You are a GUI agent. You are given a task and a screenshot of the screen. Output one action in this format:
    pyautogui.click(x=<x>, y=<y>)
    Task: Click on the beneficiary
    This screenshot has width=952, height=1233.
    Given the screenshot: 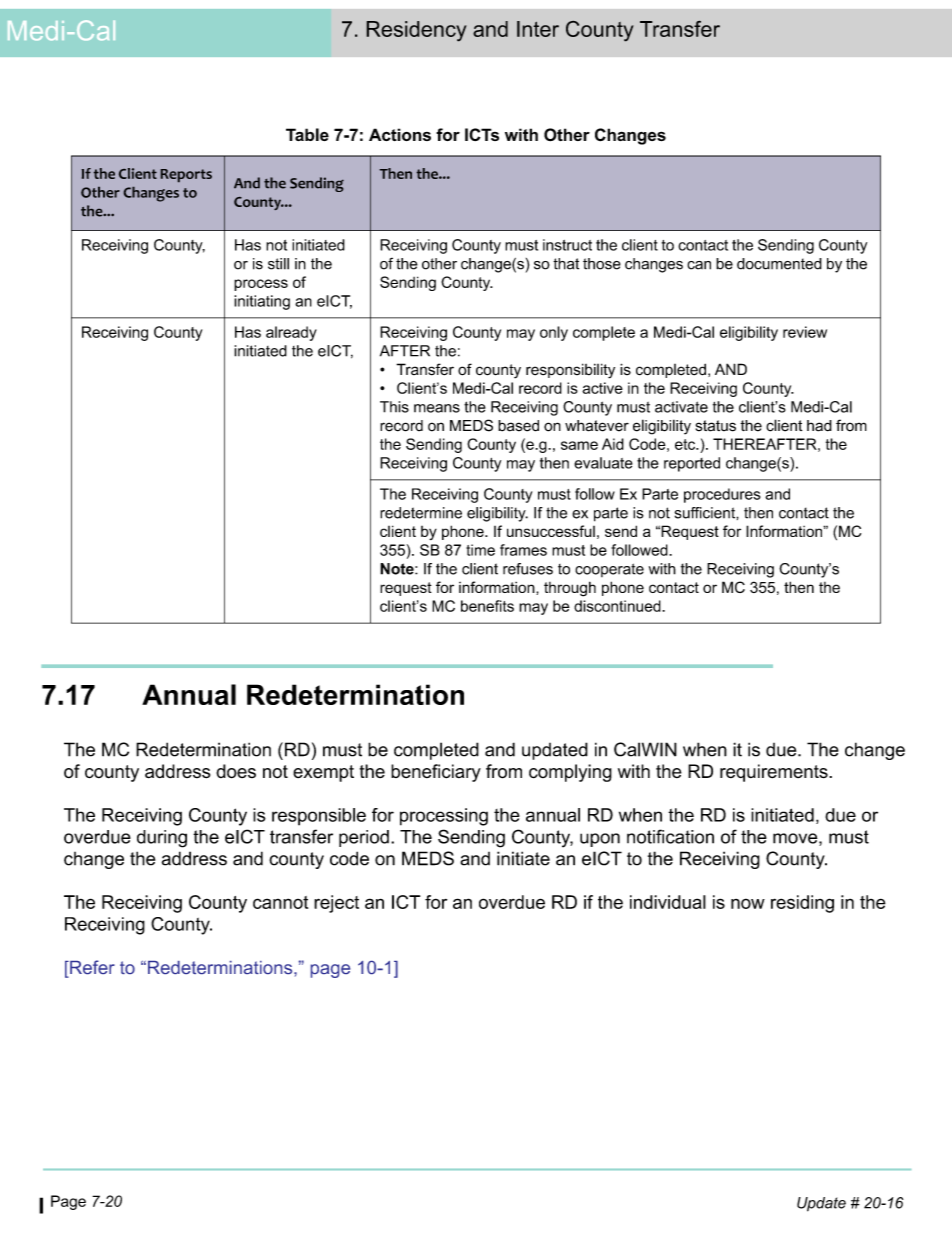 What is the action you would take?
    pyautogui.click(x=436, y=773)
